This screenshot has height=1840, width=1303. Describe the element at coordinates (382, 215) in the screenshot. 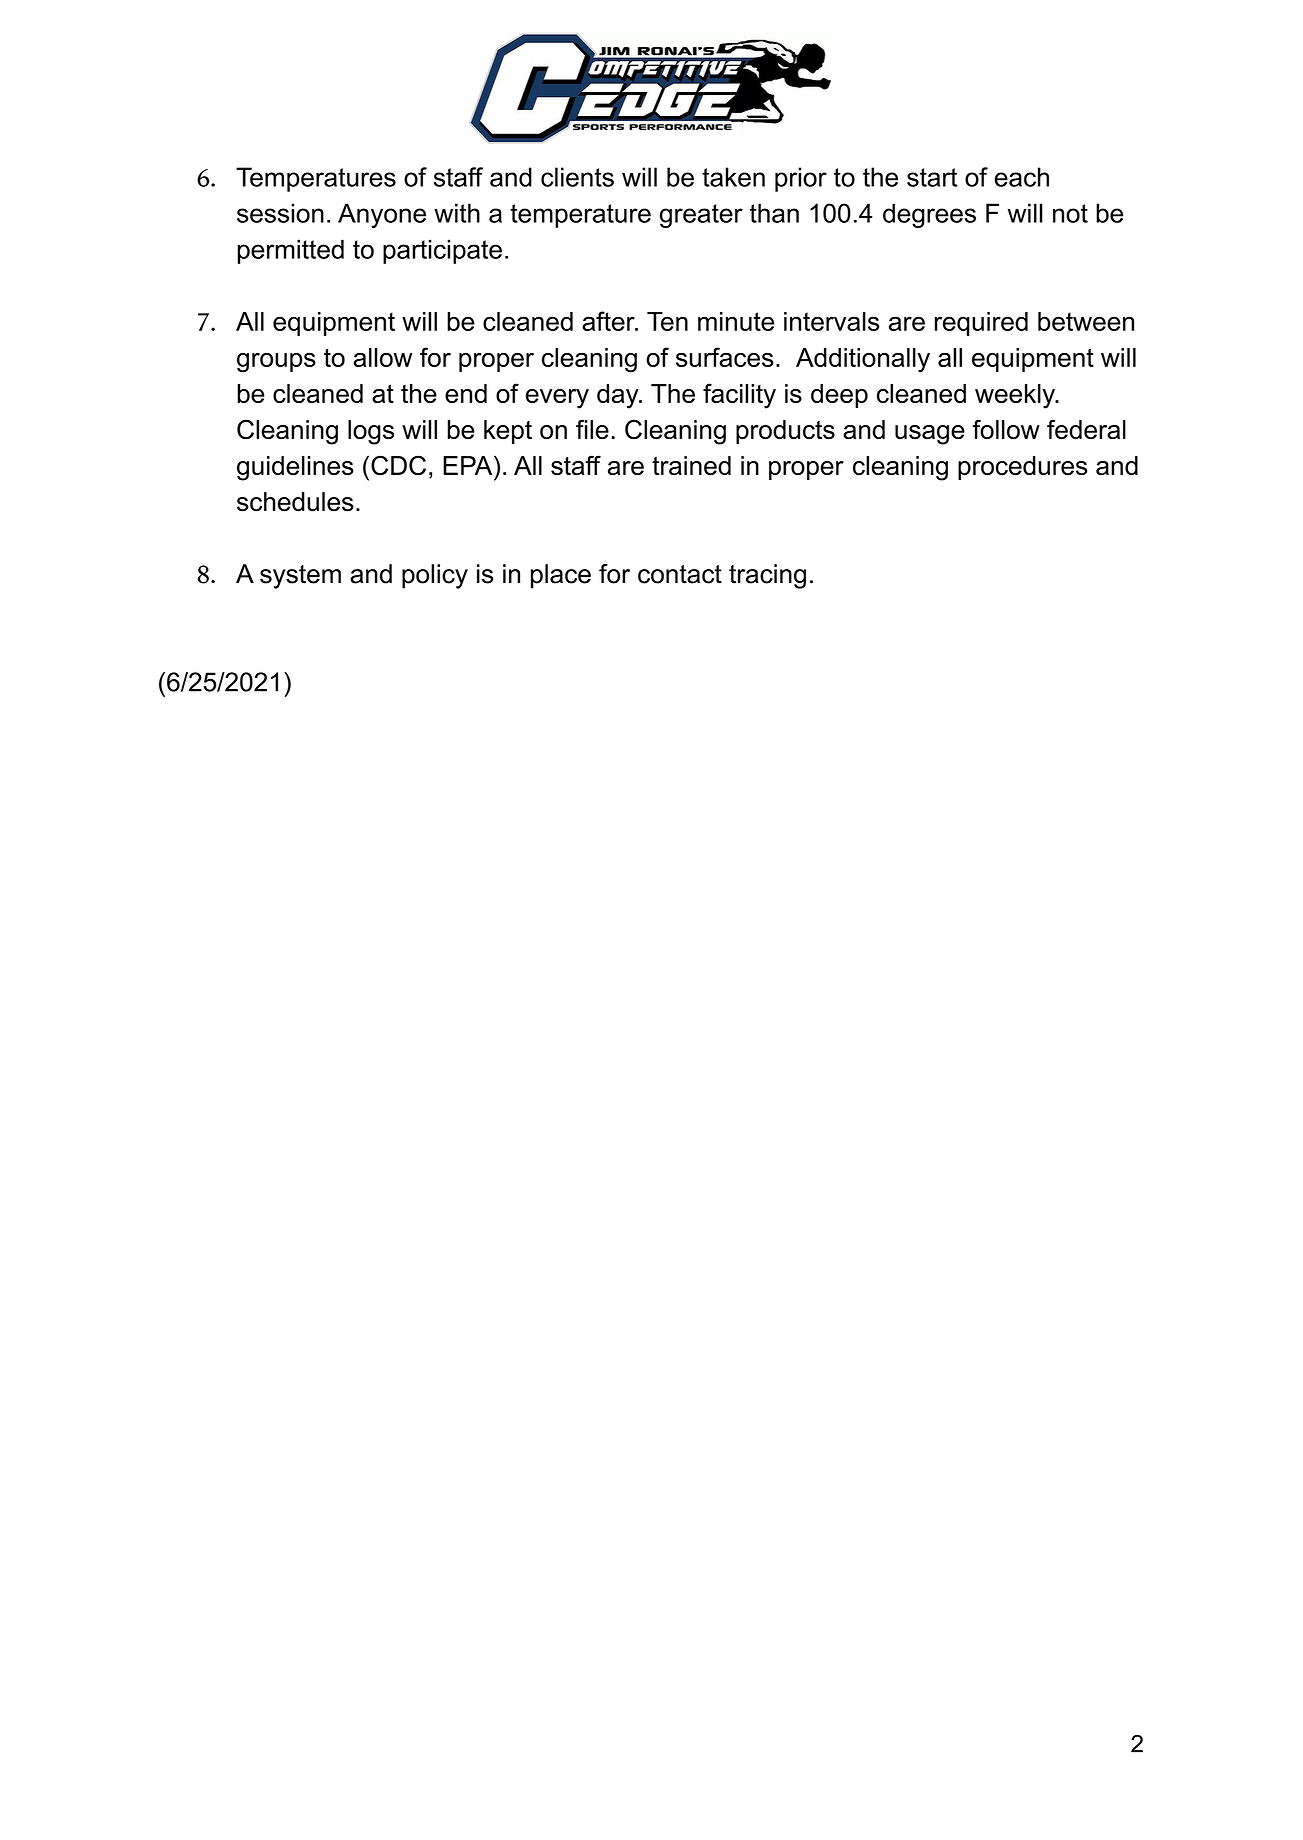

I see `Anyone` at that location.
